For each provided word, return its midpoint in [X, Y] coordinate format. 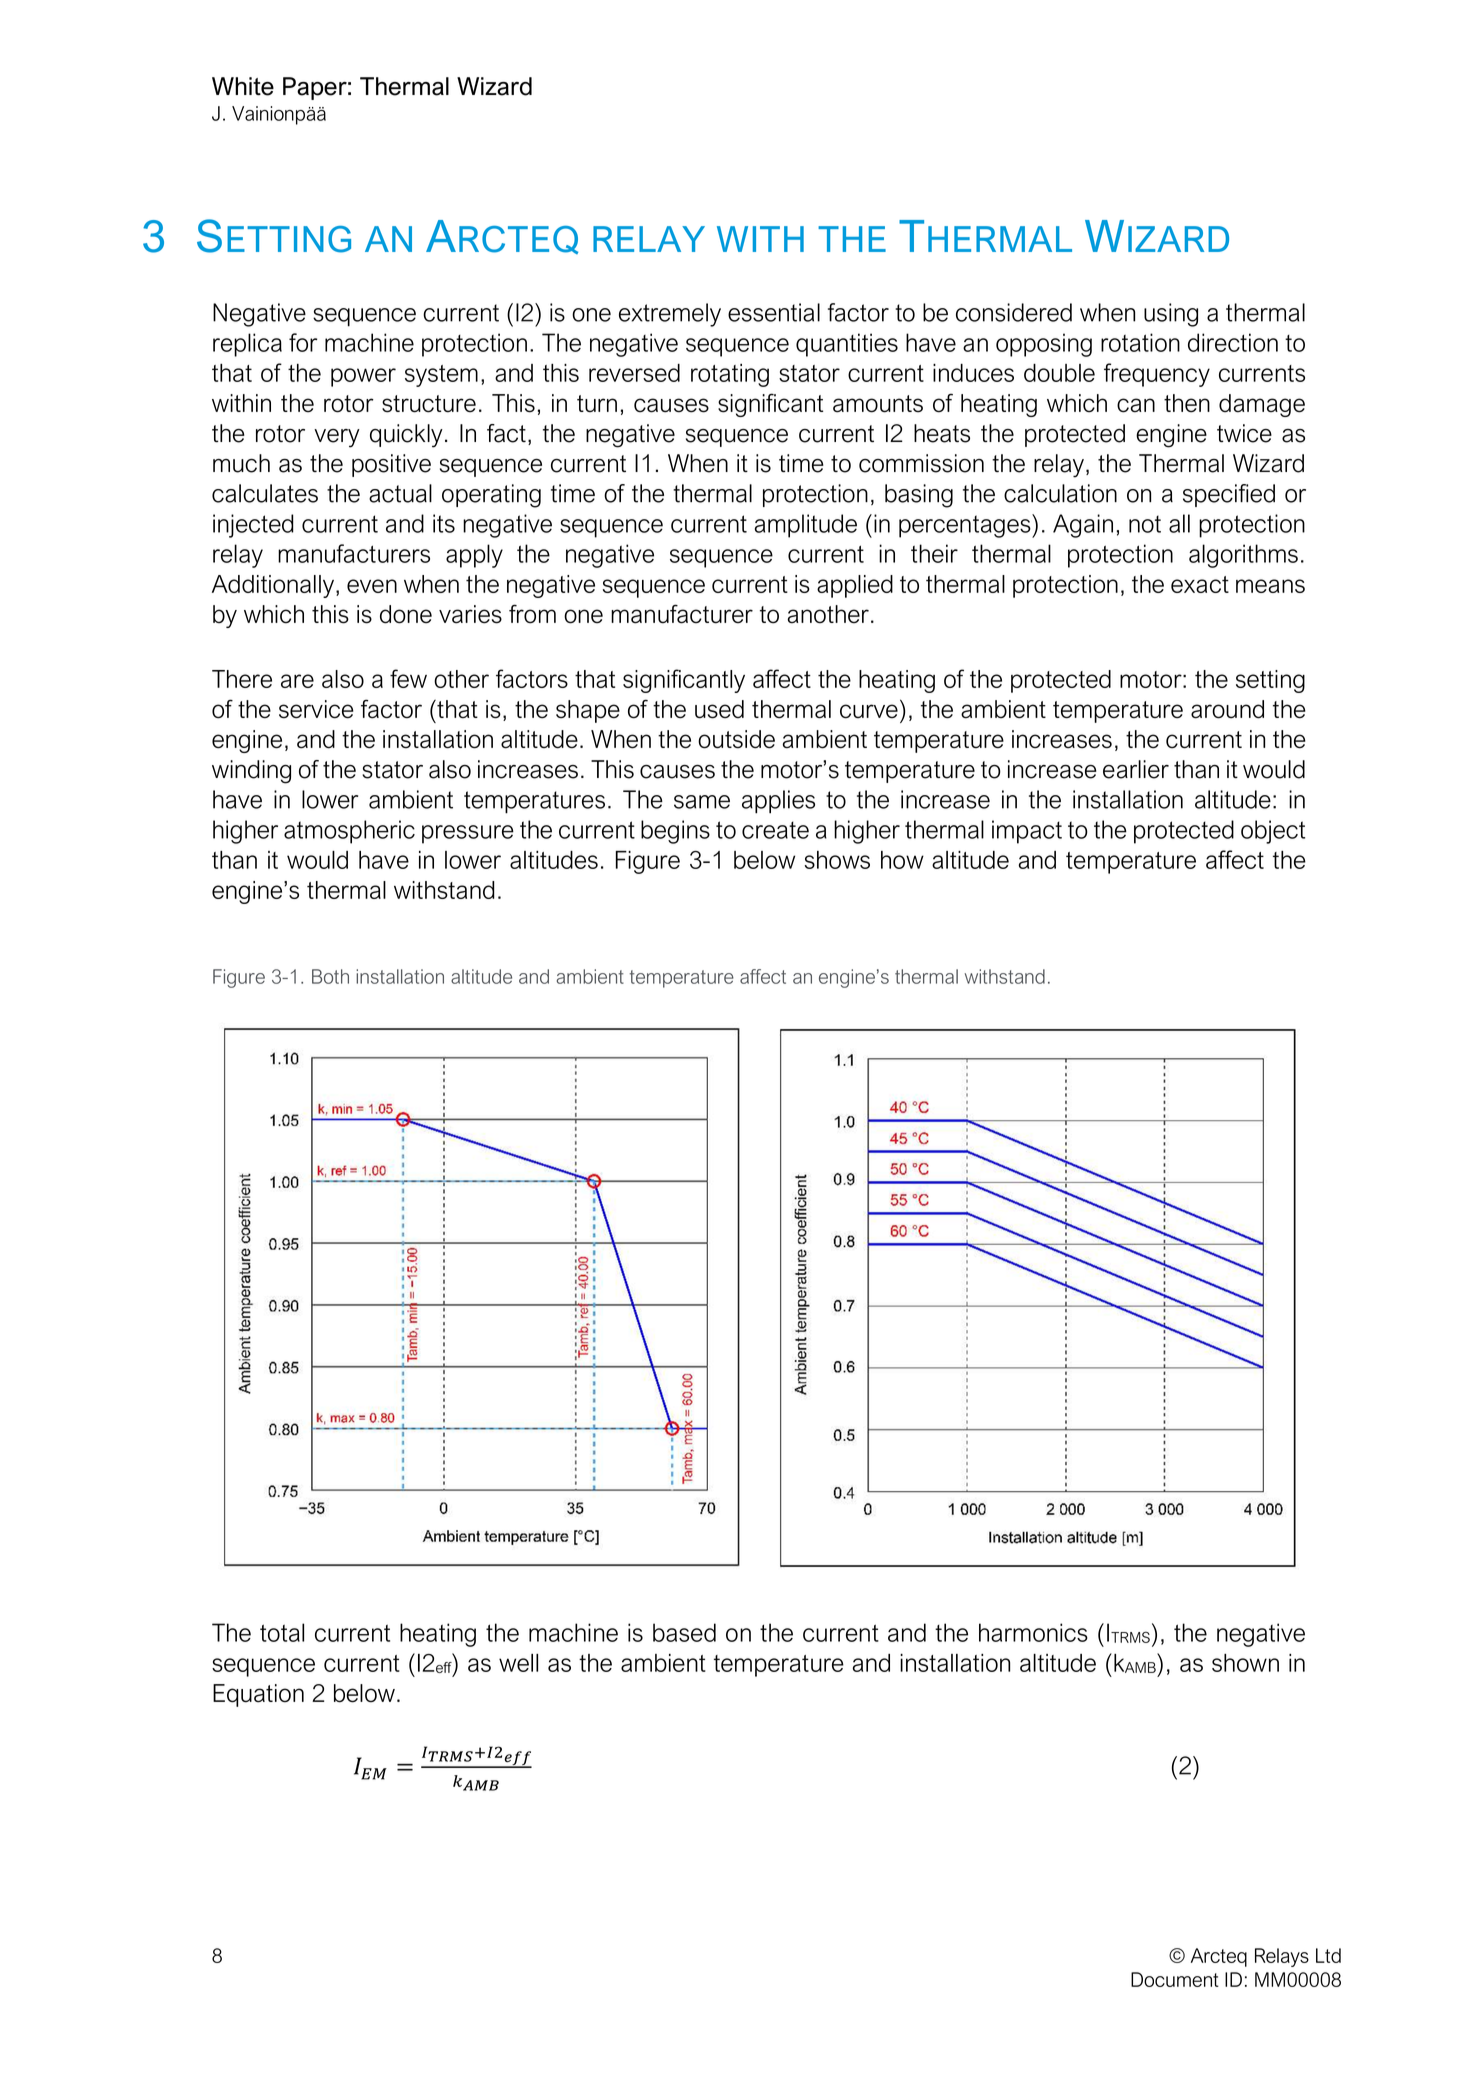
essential [774, 312]
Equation [258, 1695]
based [684, 1632]
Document [1175, 1979]
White [243, 86]
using [1171, 315]
